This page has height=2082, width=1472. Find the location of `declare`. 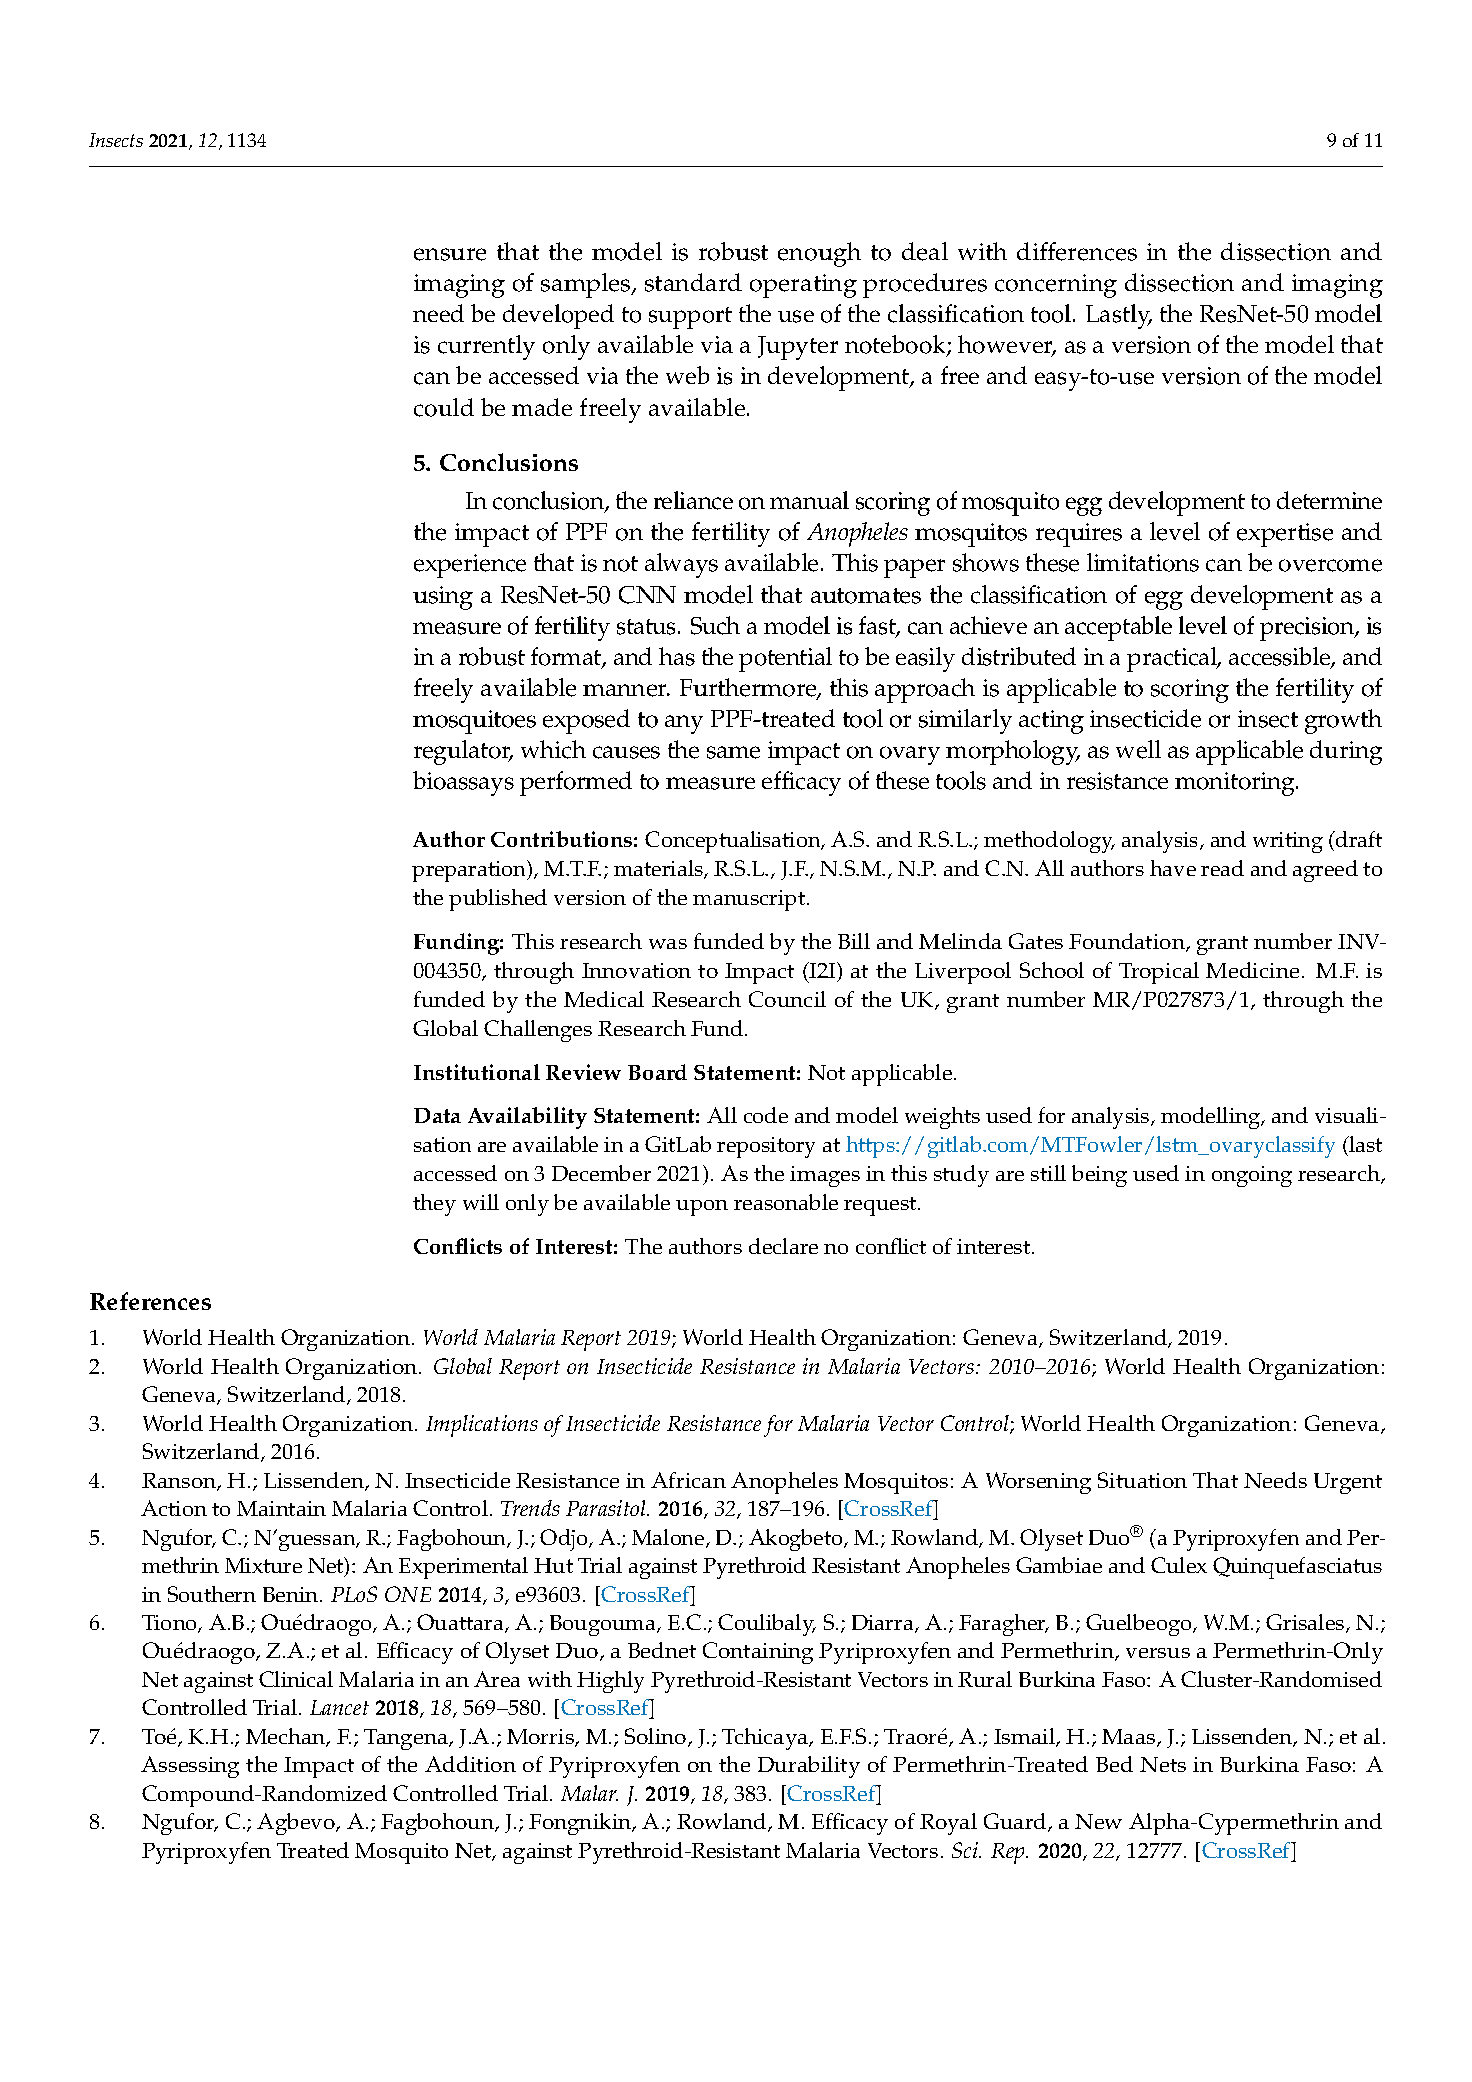

declare is located at coordinates (783, 1246).
